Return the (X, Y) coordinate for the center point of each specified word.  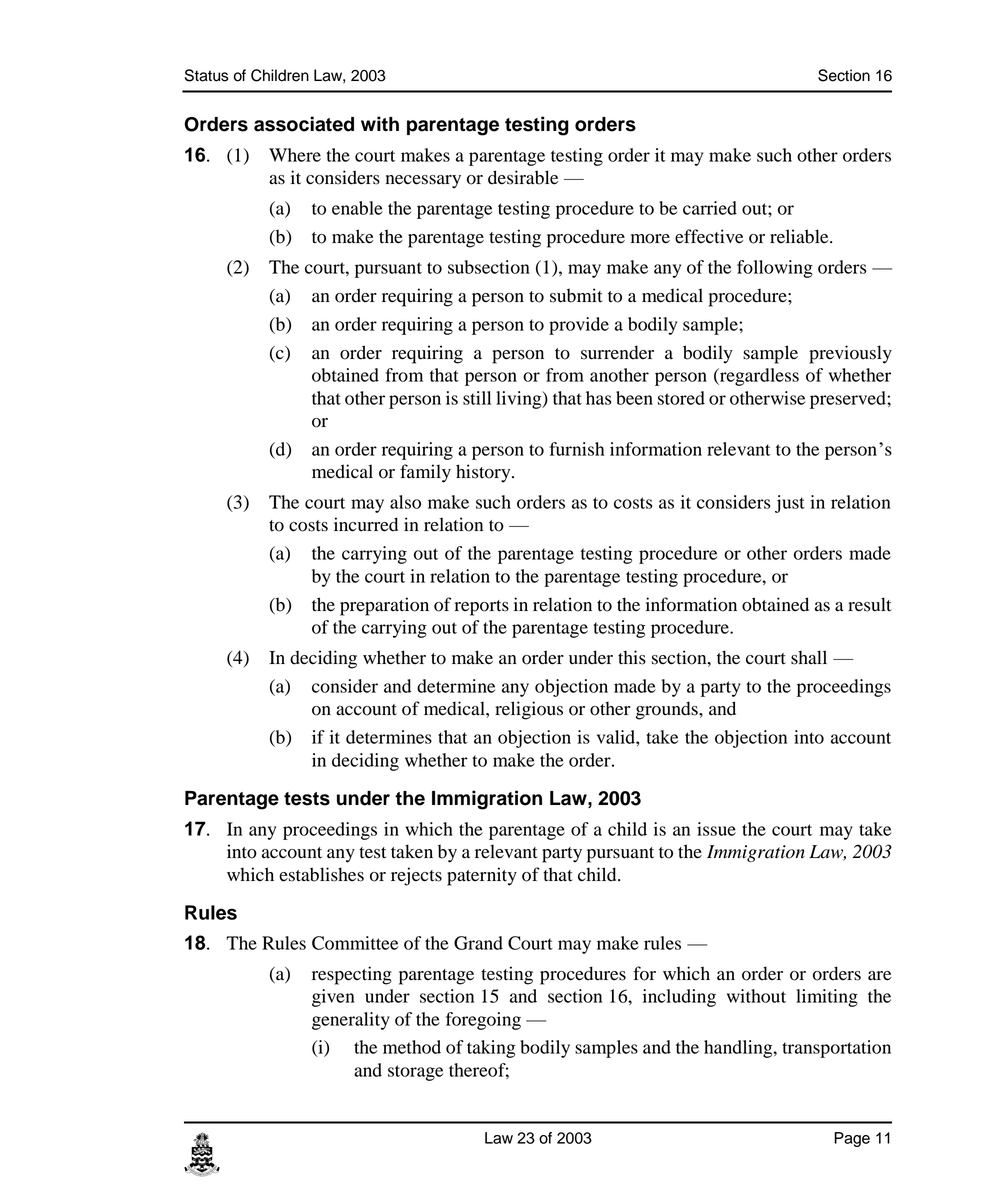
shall (809, 657)
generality (351, 1021)
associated (304, 124)
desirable (523, 177)
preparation (384, 606)
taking (491, 1049)
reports (481, 608)
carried (710, 208)
